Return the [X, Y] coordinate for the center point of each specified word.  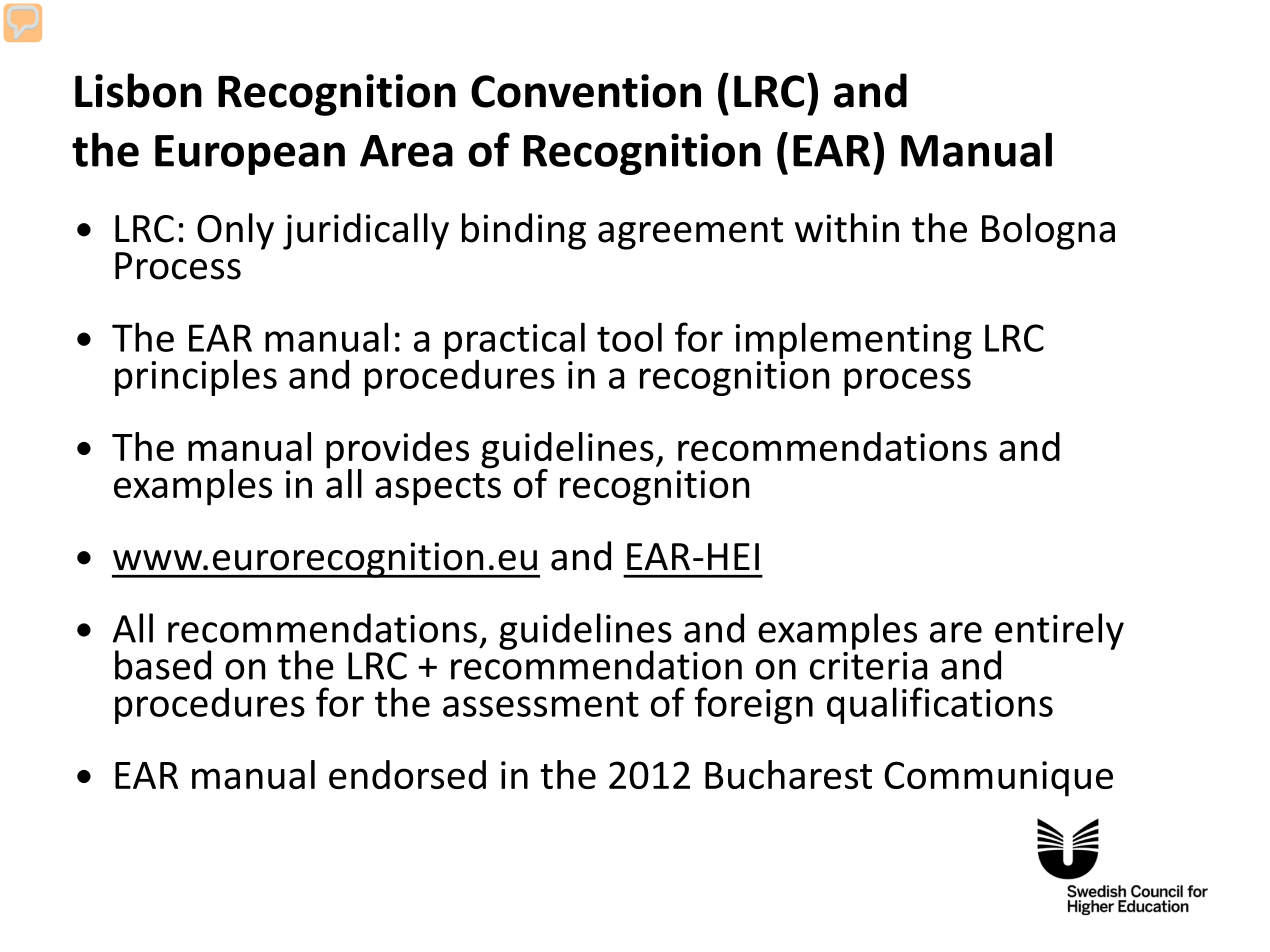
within [847, 228]
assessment [541, 704]
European [250, 155]
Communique [998, 779]
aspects [438, 489]
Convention [586, 91]
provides [397, 451]
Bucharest [788, 774]
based [163, 665]
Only [235, 231]
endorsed [407, 774]
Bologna [1048, 231]
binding [524, 231]
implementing [853, 340]
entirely [1059, 632]
